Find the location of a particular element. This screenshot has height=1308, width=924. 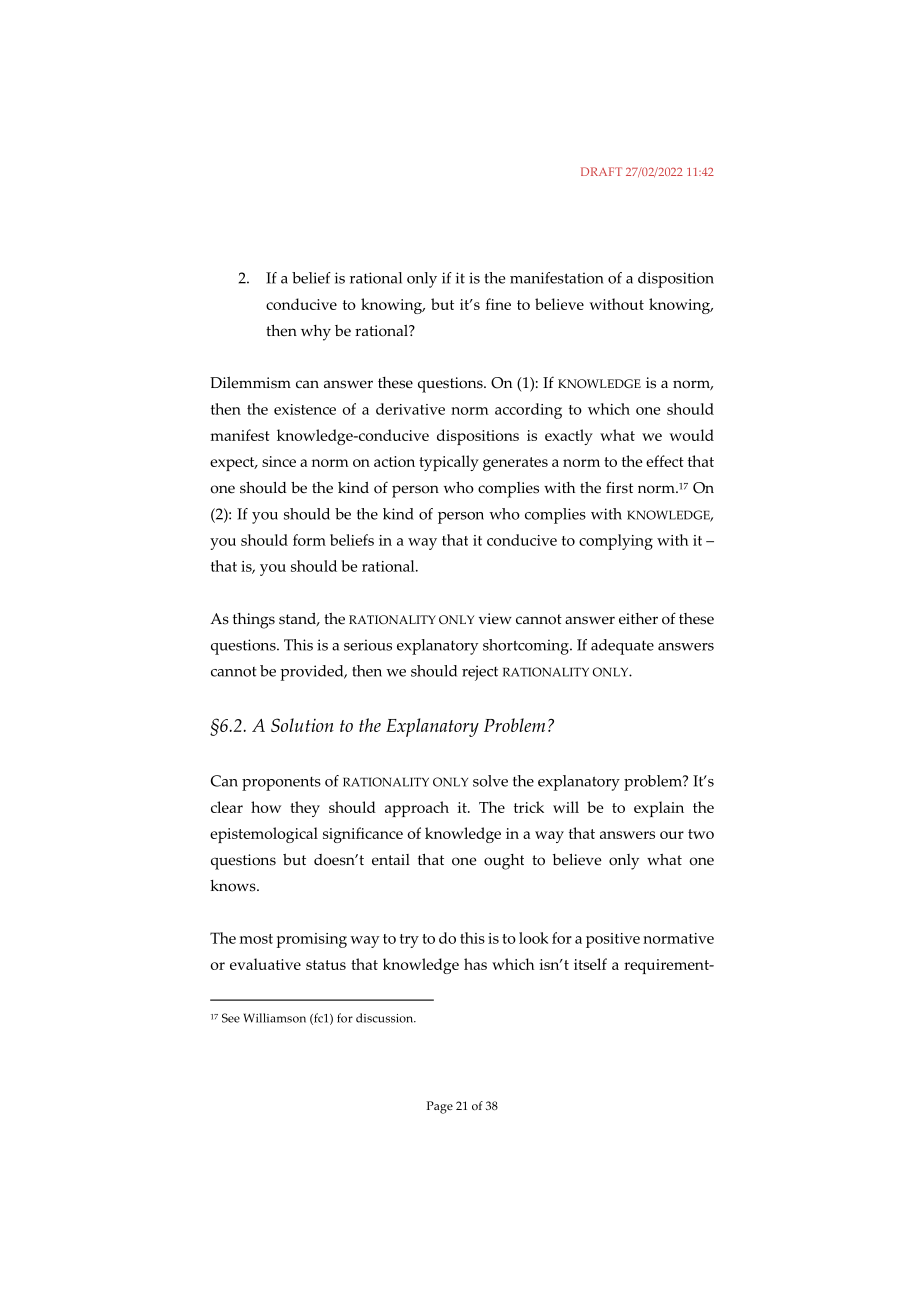

evaluative is located at coordinates (265, 964).
